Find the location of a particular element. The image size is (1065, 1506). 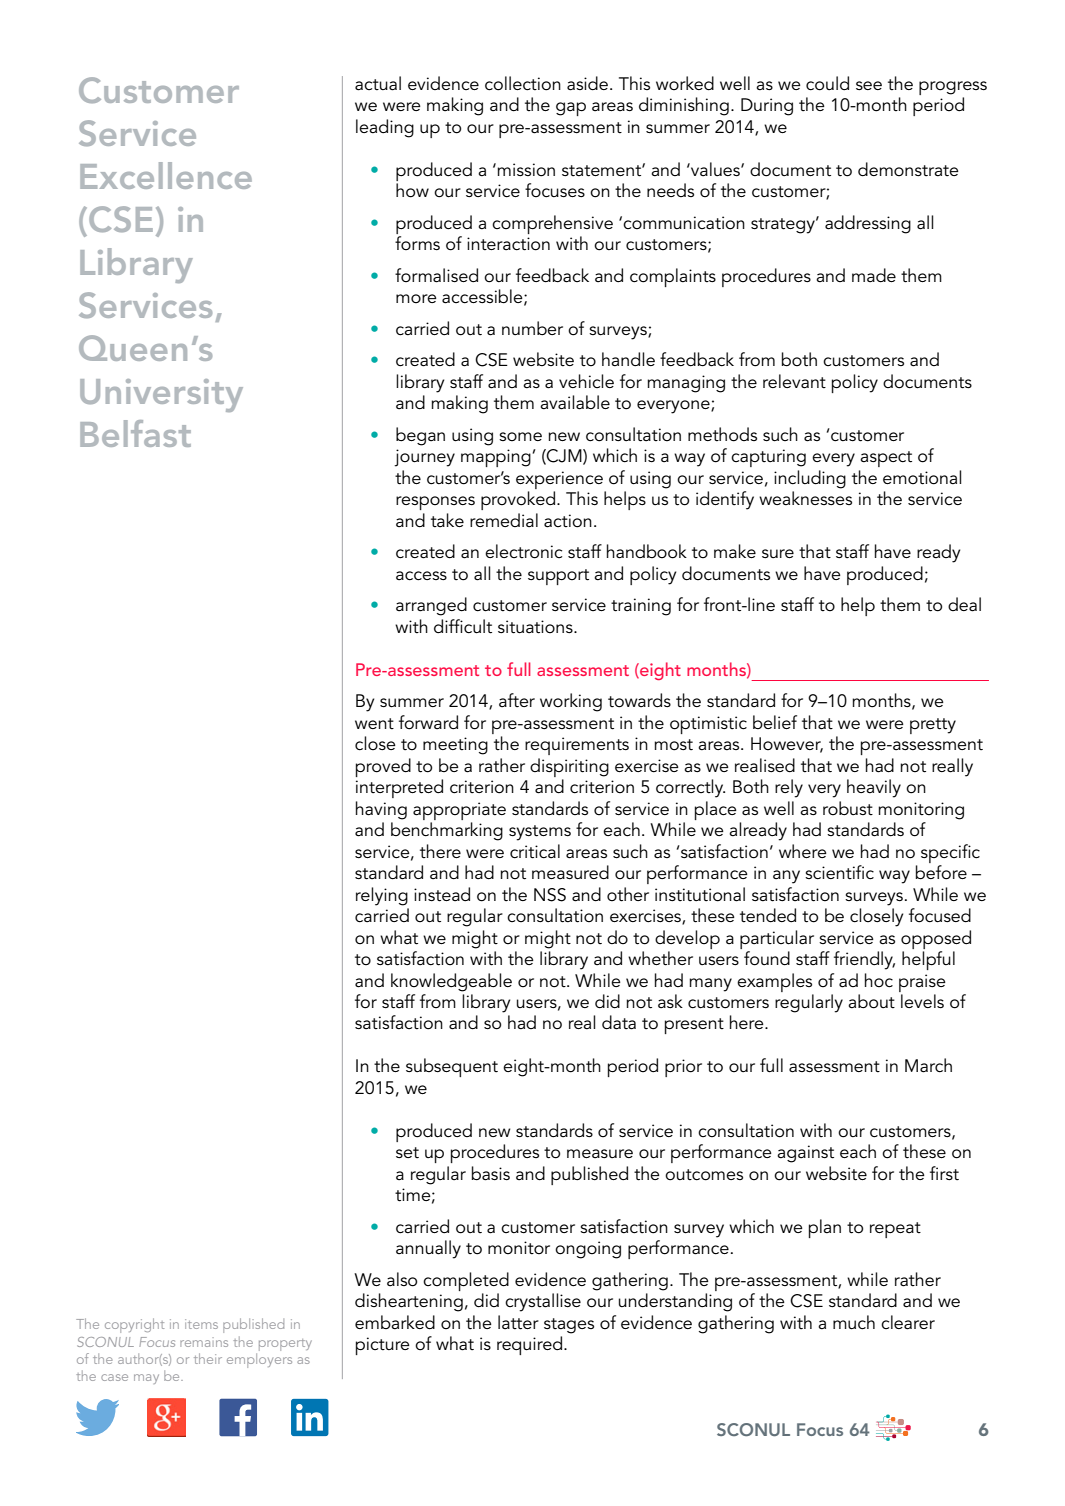

went is located at coordinates (374, 723).
